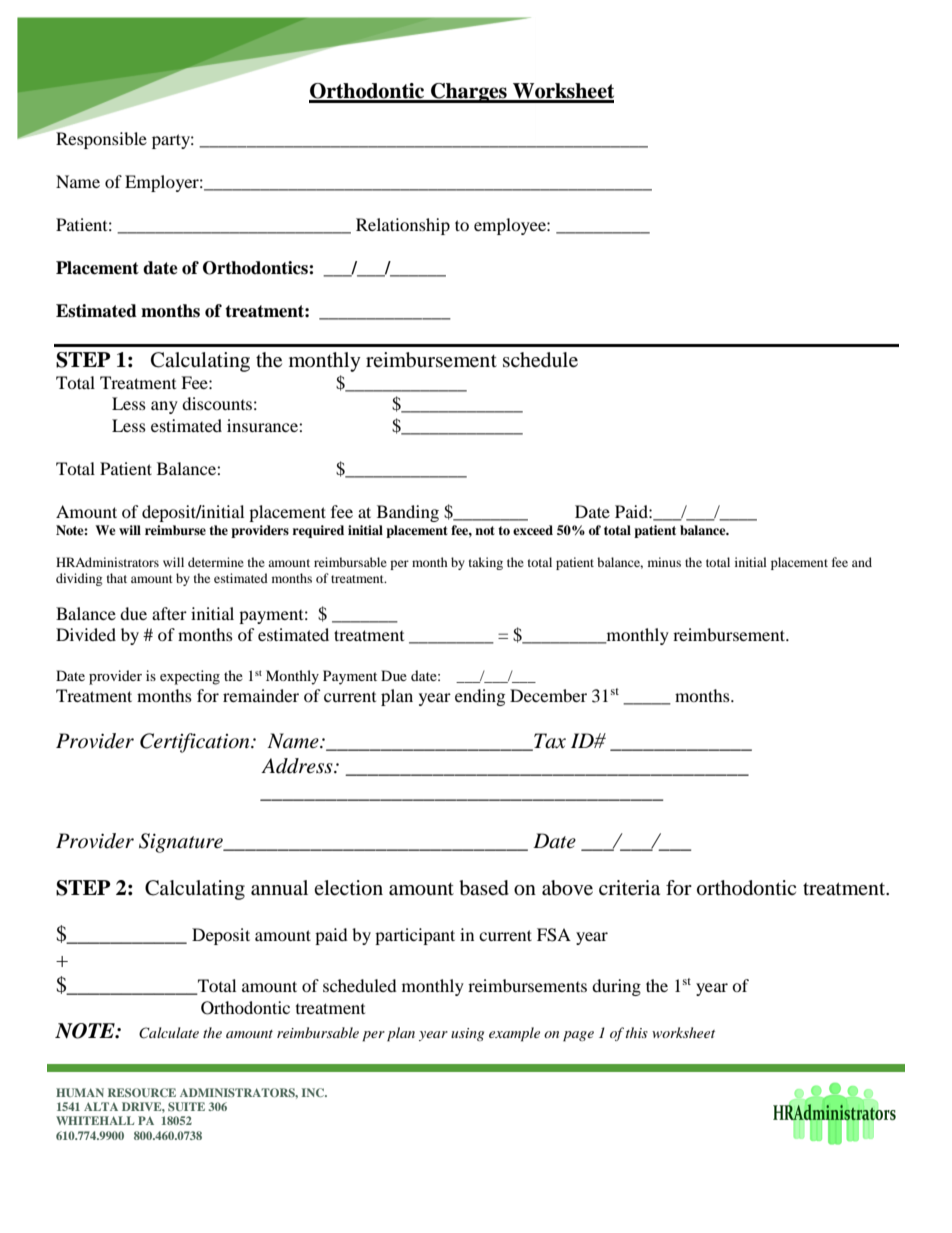 Image resolution: width=952 pixels, height=1233 pixels. What do you see at coordinates (511, 226) in the page?
I see `employee` at bounding box center [511, 226].
